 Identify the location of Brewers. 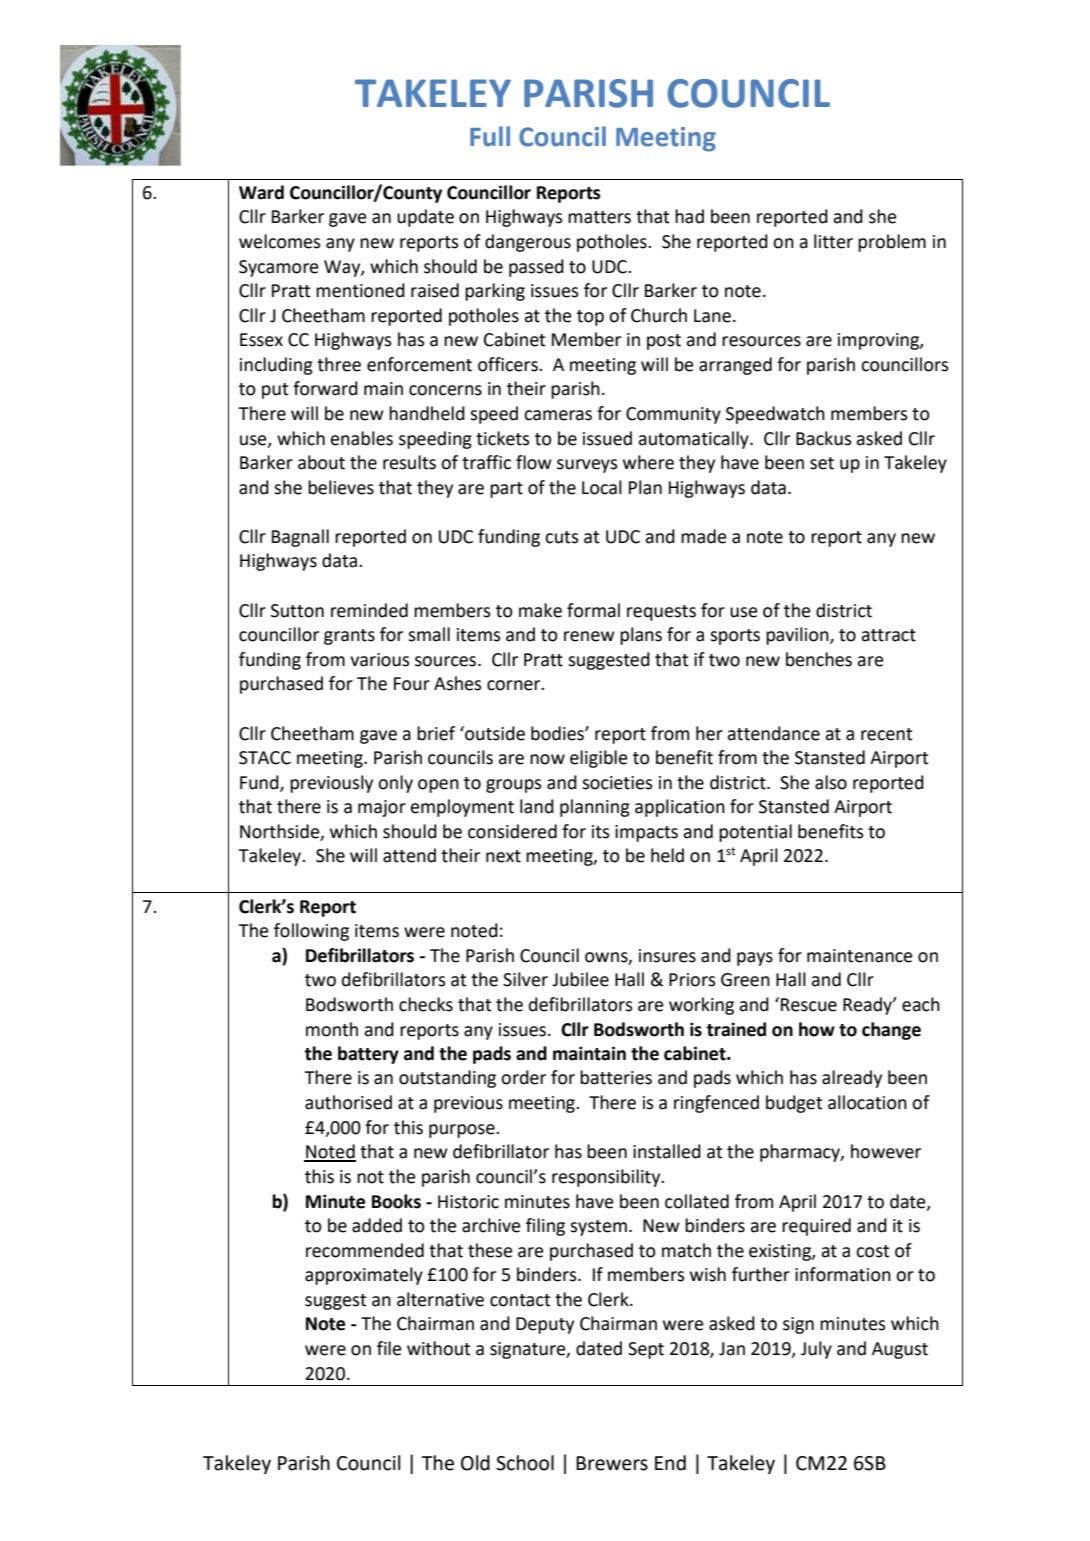
(612, 1463).
